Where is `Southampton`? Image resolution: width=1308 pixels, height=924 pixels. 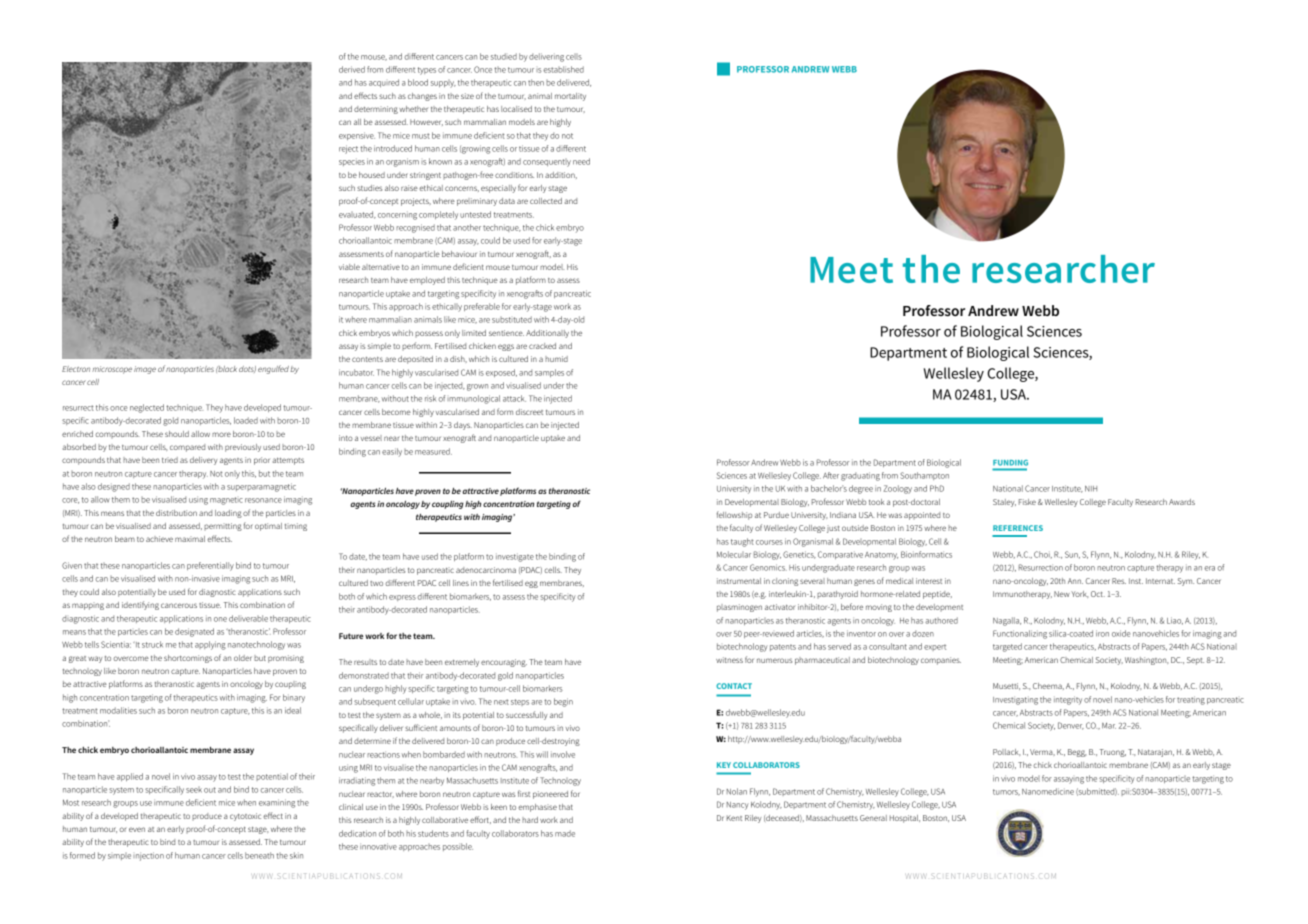 Southampton is located at coordinates (924, 476).
